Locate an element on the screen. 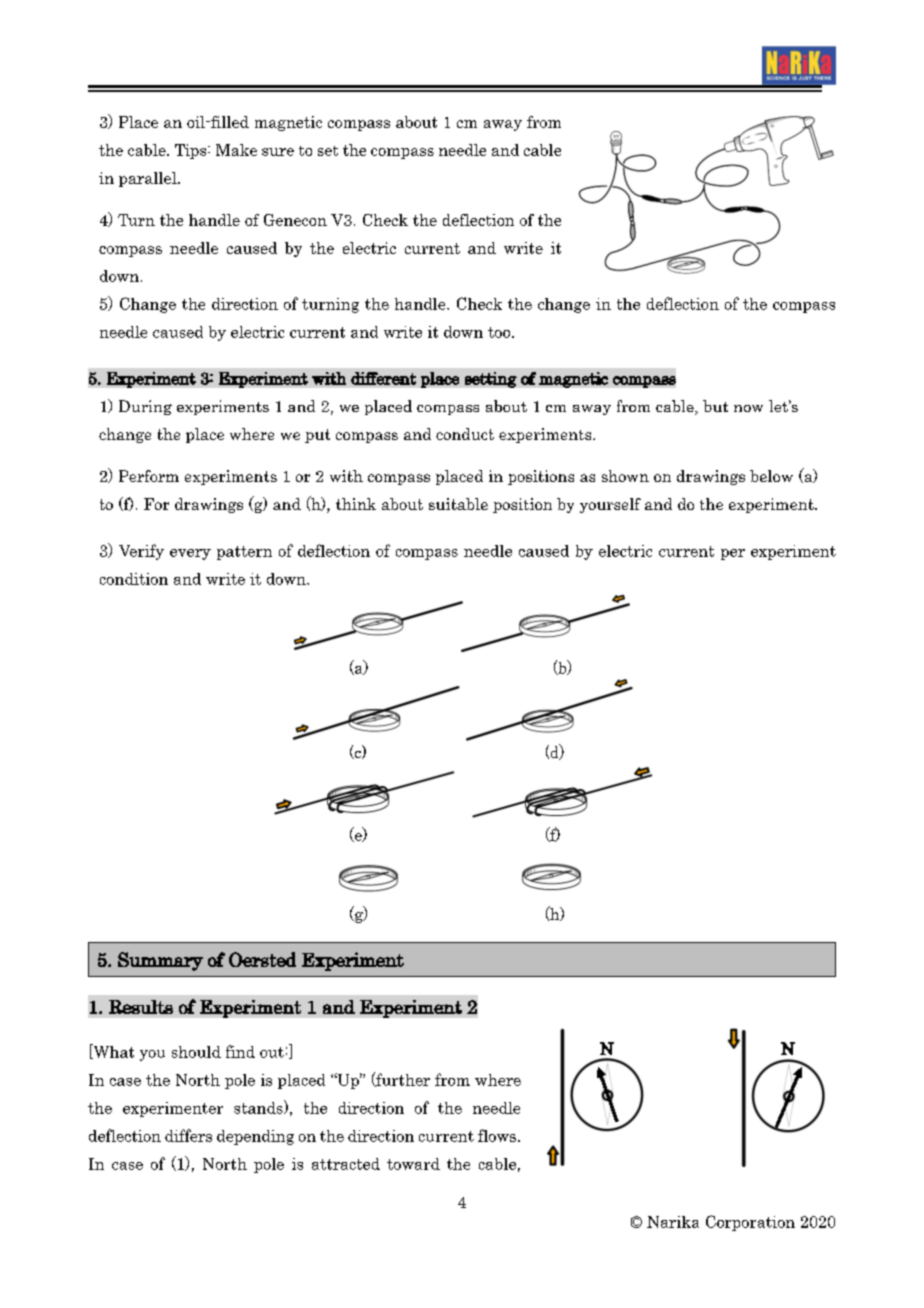  sure is located at coordinates (278, 152).
